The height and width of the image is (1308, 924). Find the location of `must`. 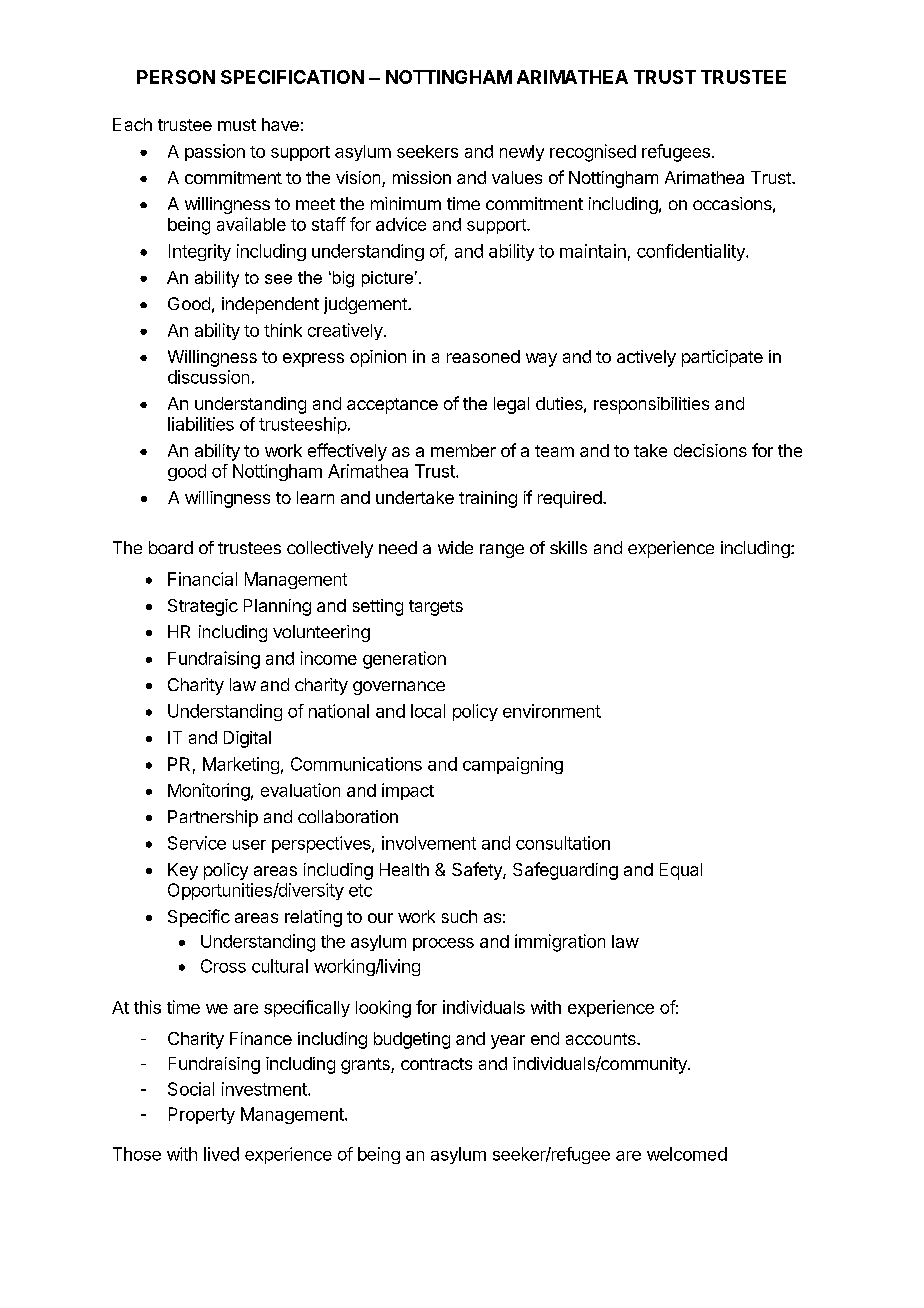

must is located at coordinates (237, 125).
